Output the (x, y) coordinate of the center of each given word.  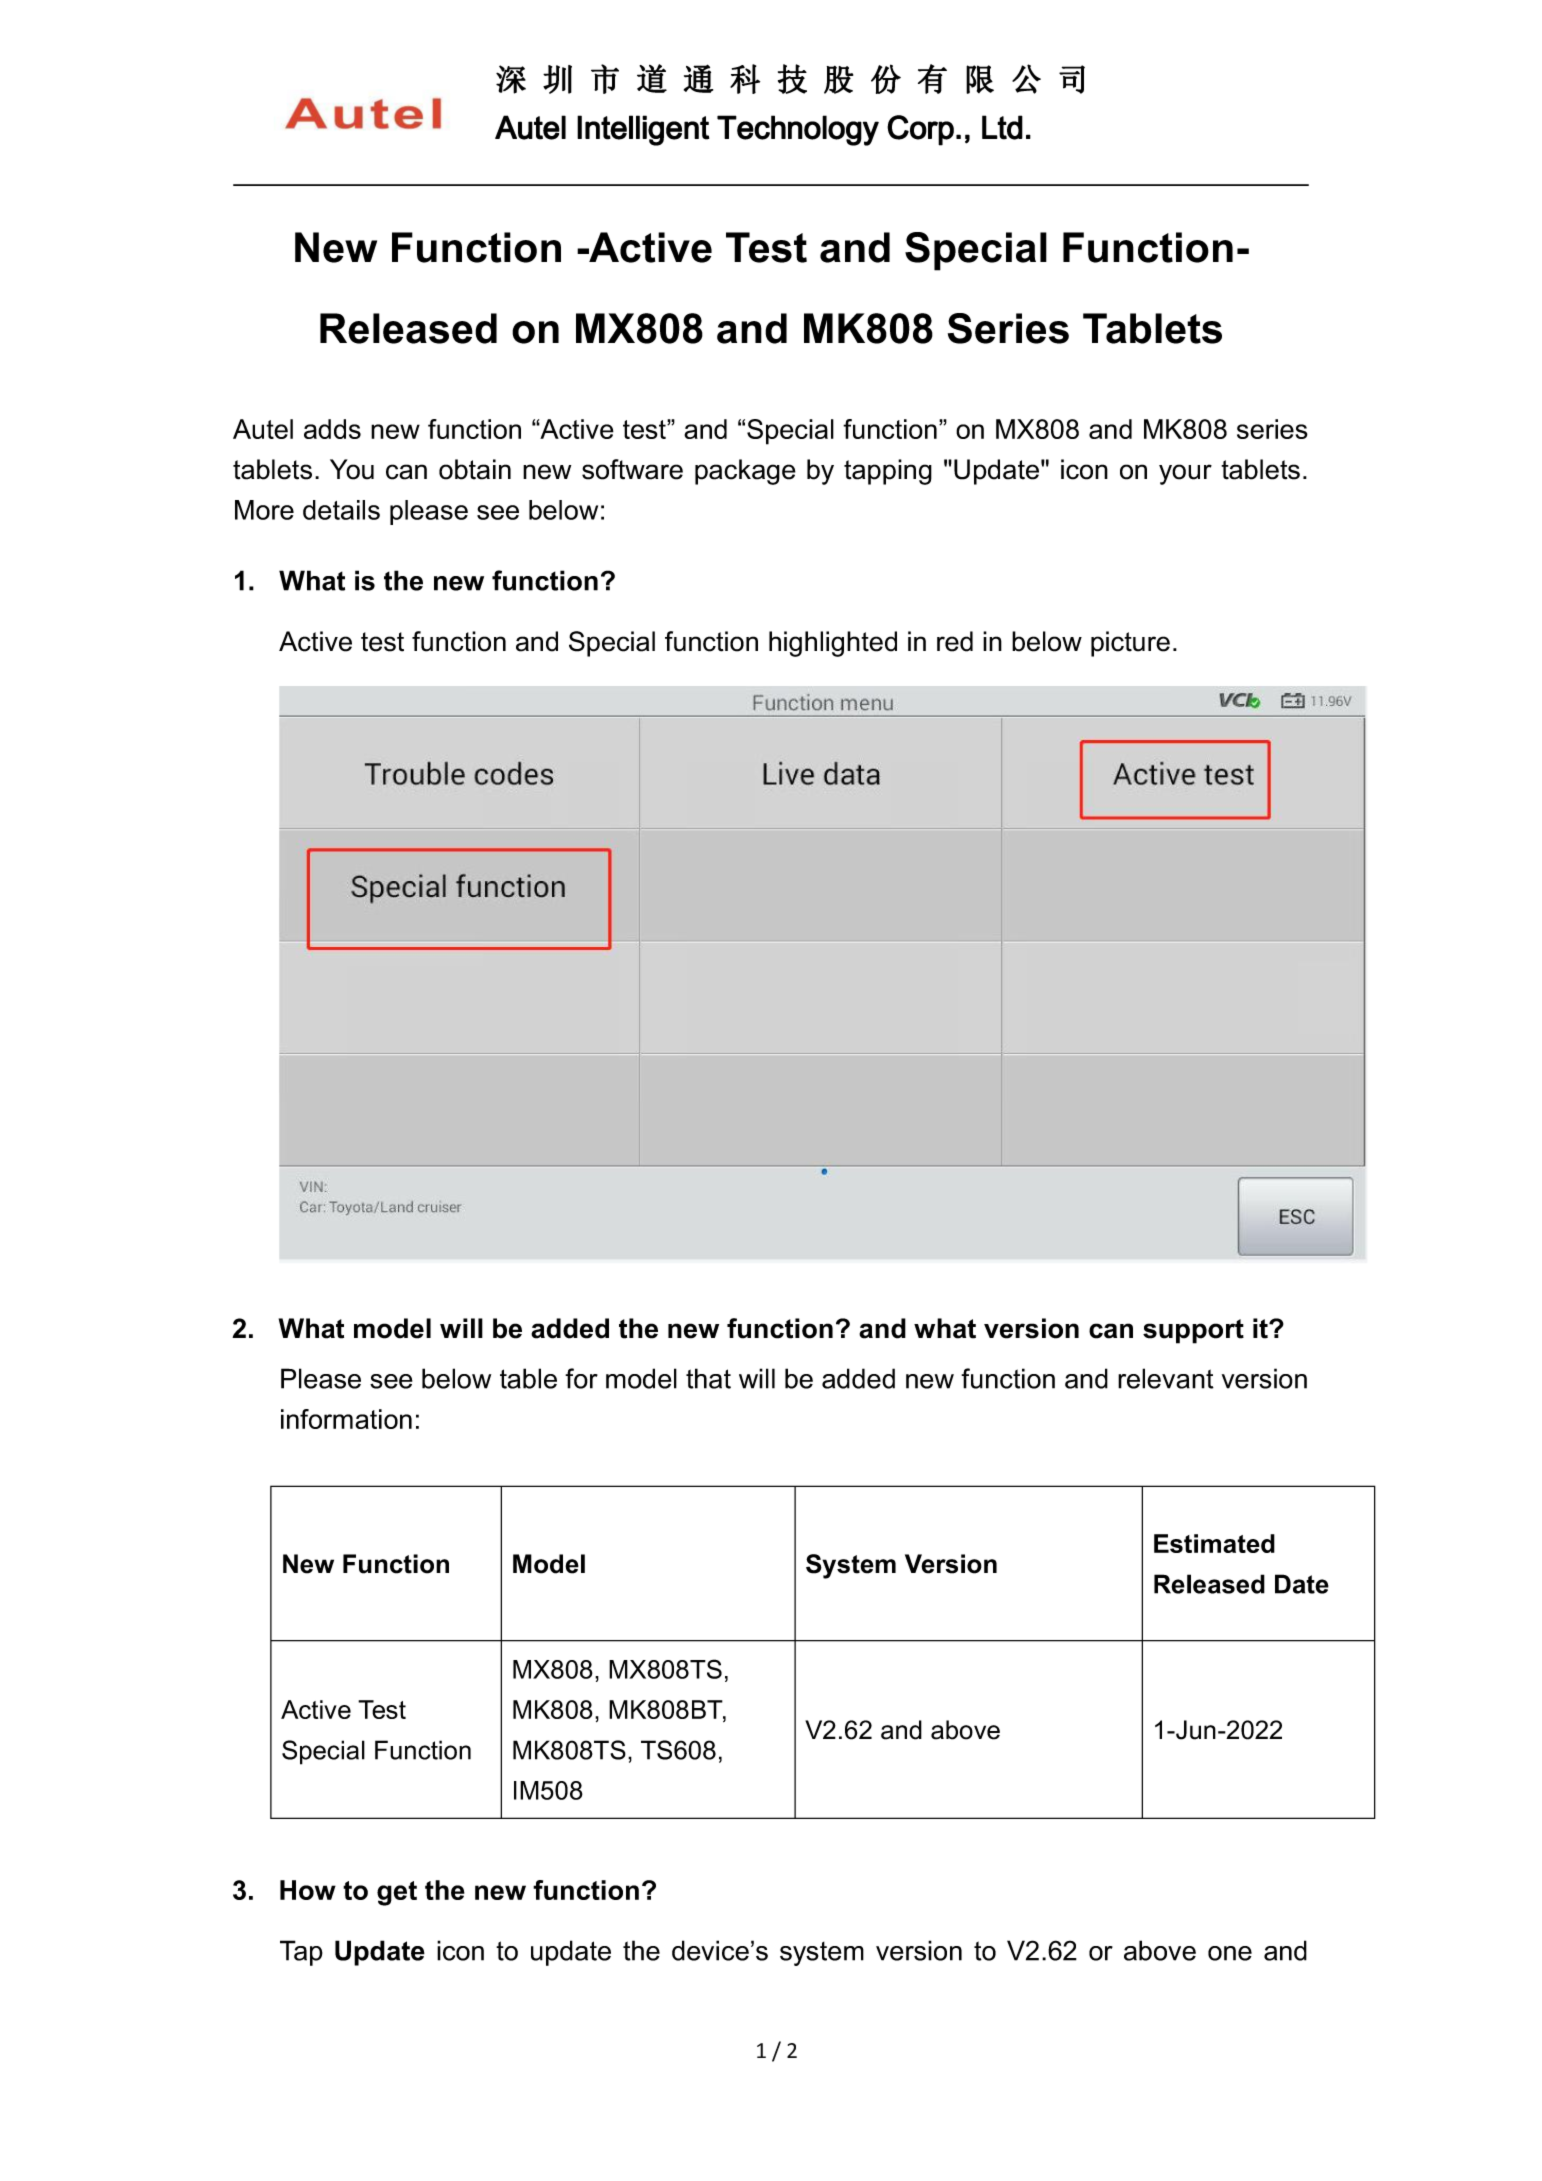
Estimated (1214, 1543)
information (346, 1419)
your (1185, 474)
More (264, 510)
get (397, 1893)
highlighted (833, 644)
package (745, 472)
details (341, 510)
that (708, 1378)
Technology (798, 130)
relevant (1166, 1378)
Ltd (1002, 127)
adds (332, 429)
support (1193, 1331)
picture (1130, 644)
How (308, 1890)
